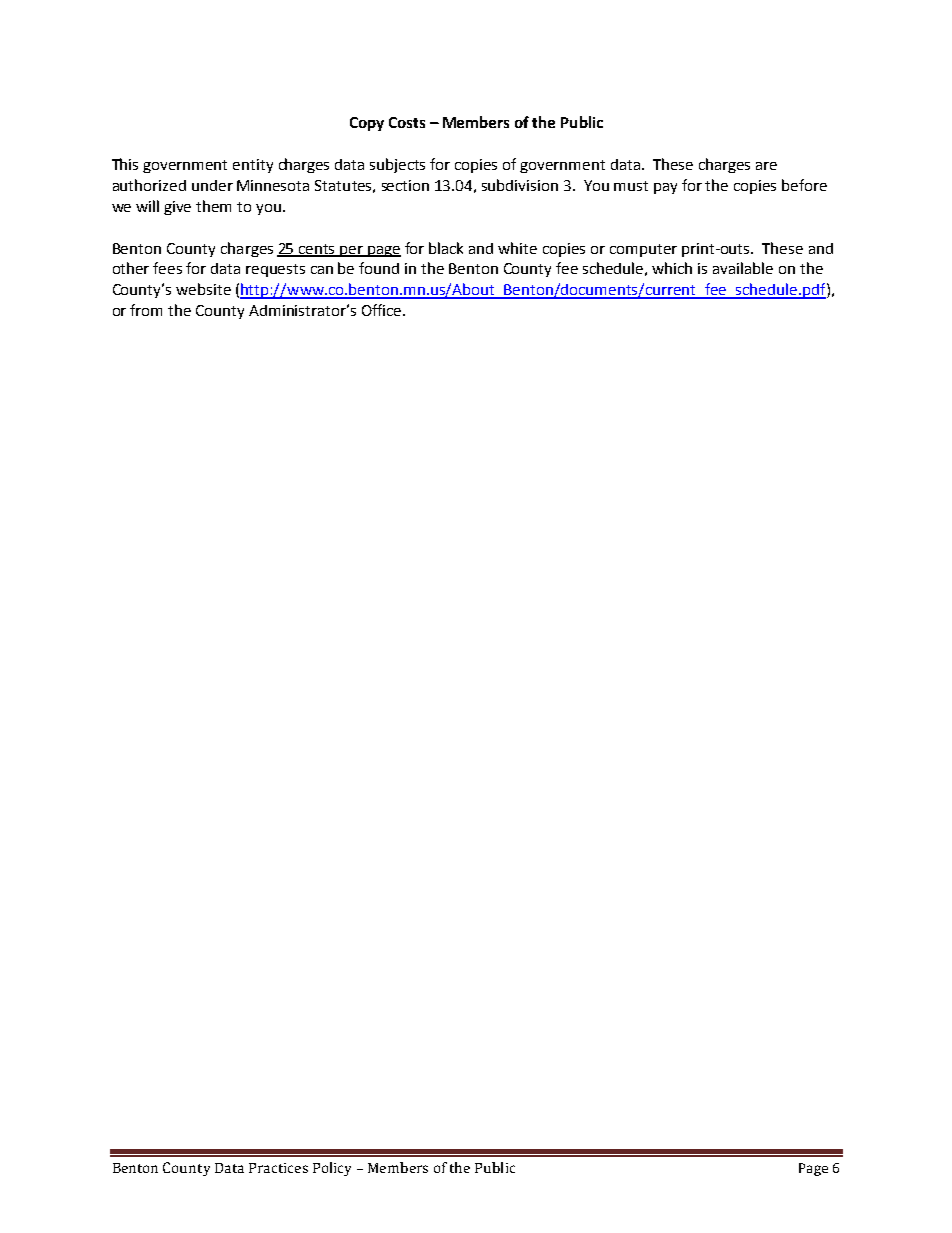  Describe the element at coordinates (743, 268) in the screenshot. I see `available` at that location.
